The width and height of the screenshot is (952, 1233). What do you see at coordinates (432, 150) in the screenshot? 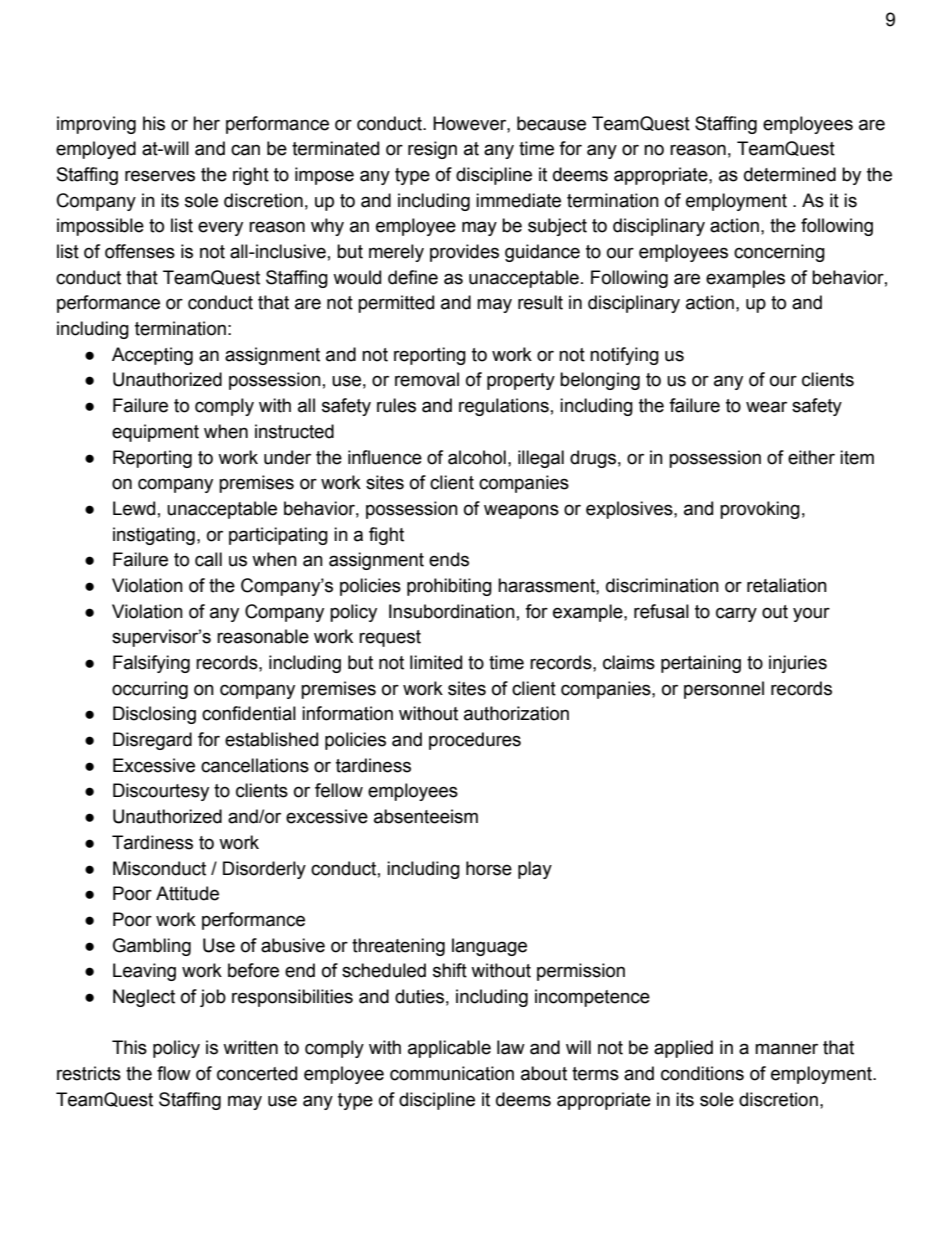
I see `resign` at bounding box center [432, 150].
